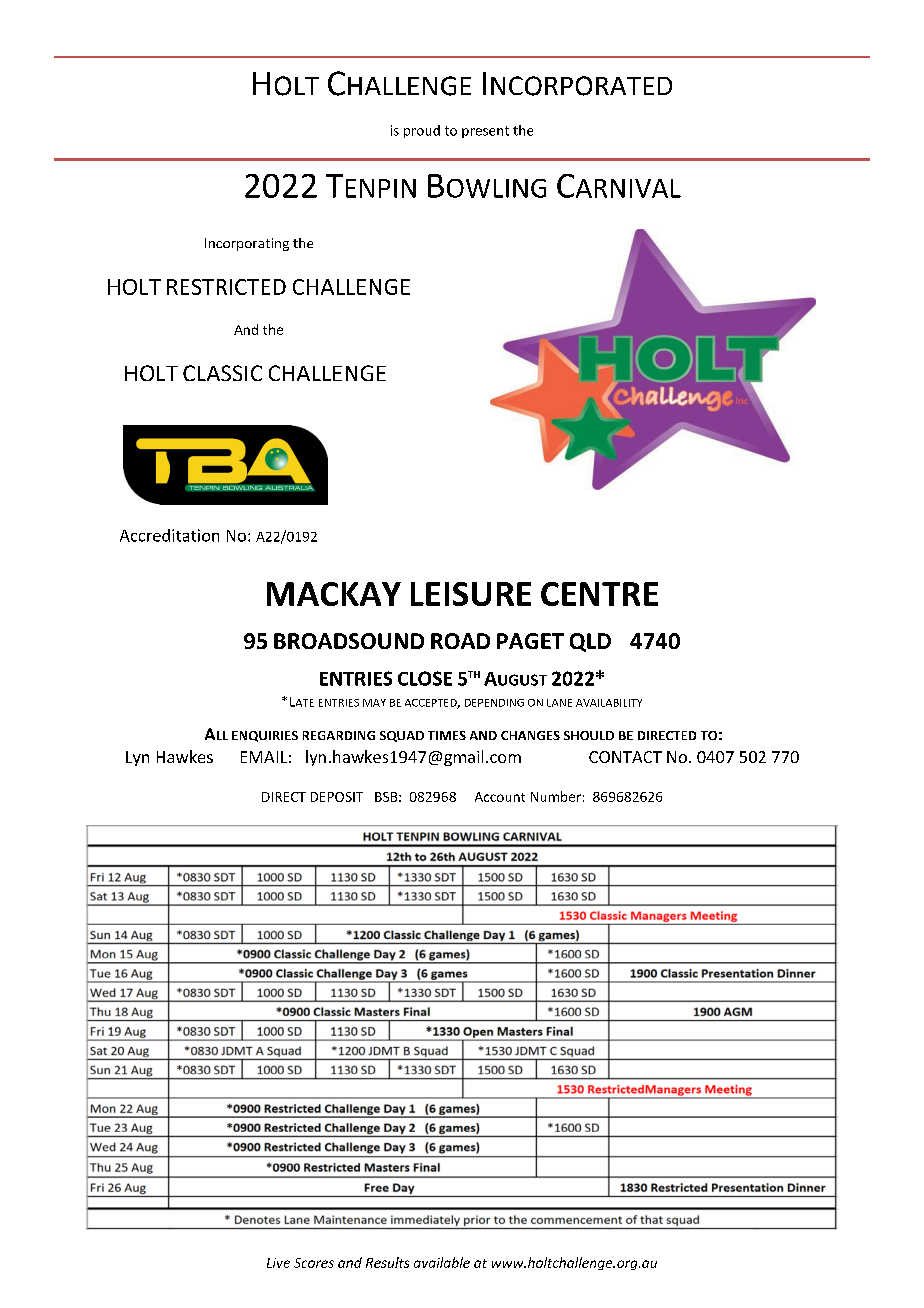  I want to click on LANE, so click(559, 703).
